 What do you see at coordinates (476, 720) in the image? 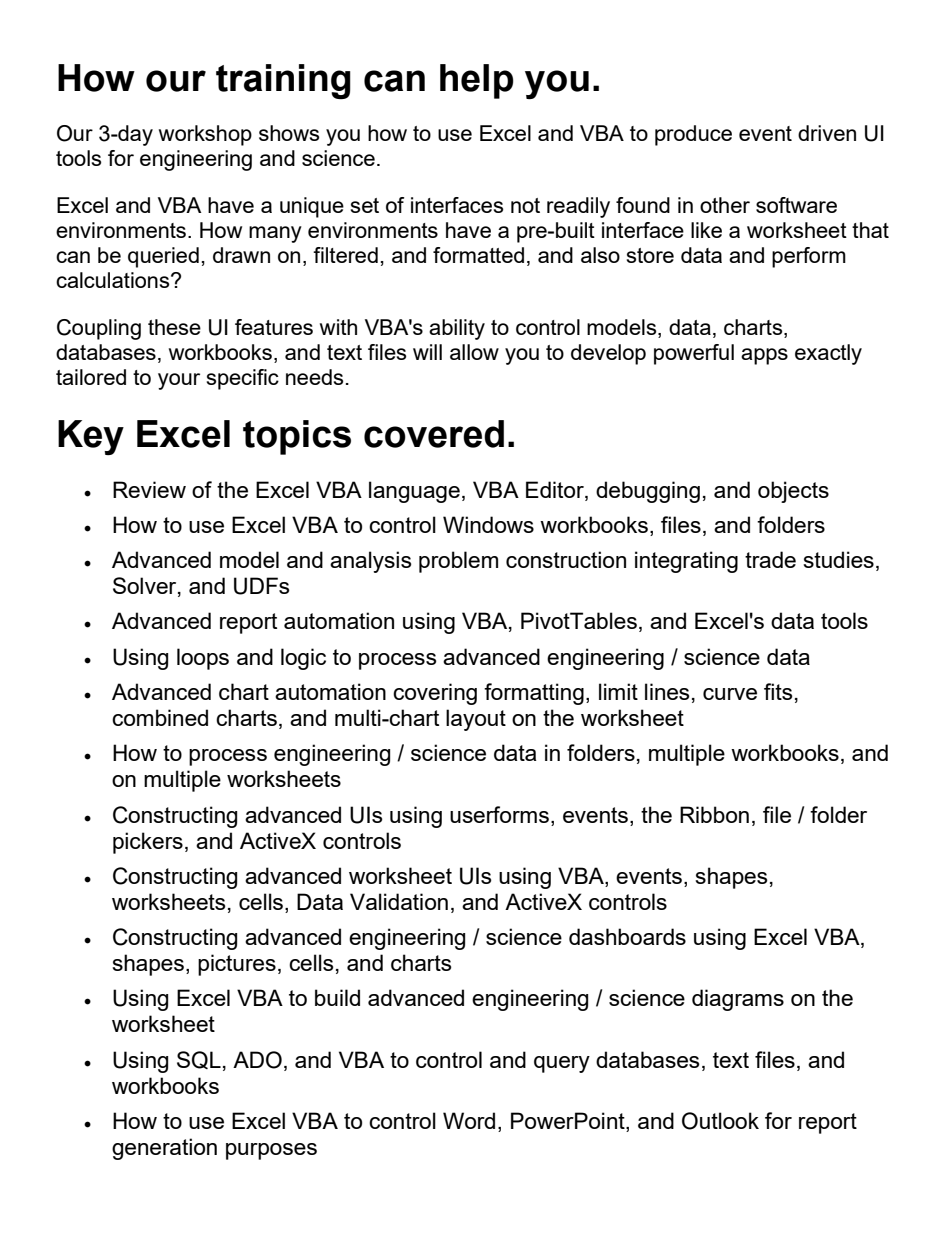
I see `layout` at bounding box center [476, 720].
